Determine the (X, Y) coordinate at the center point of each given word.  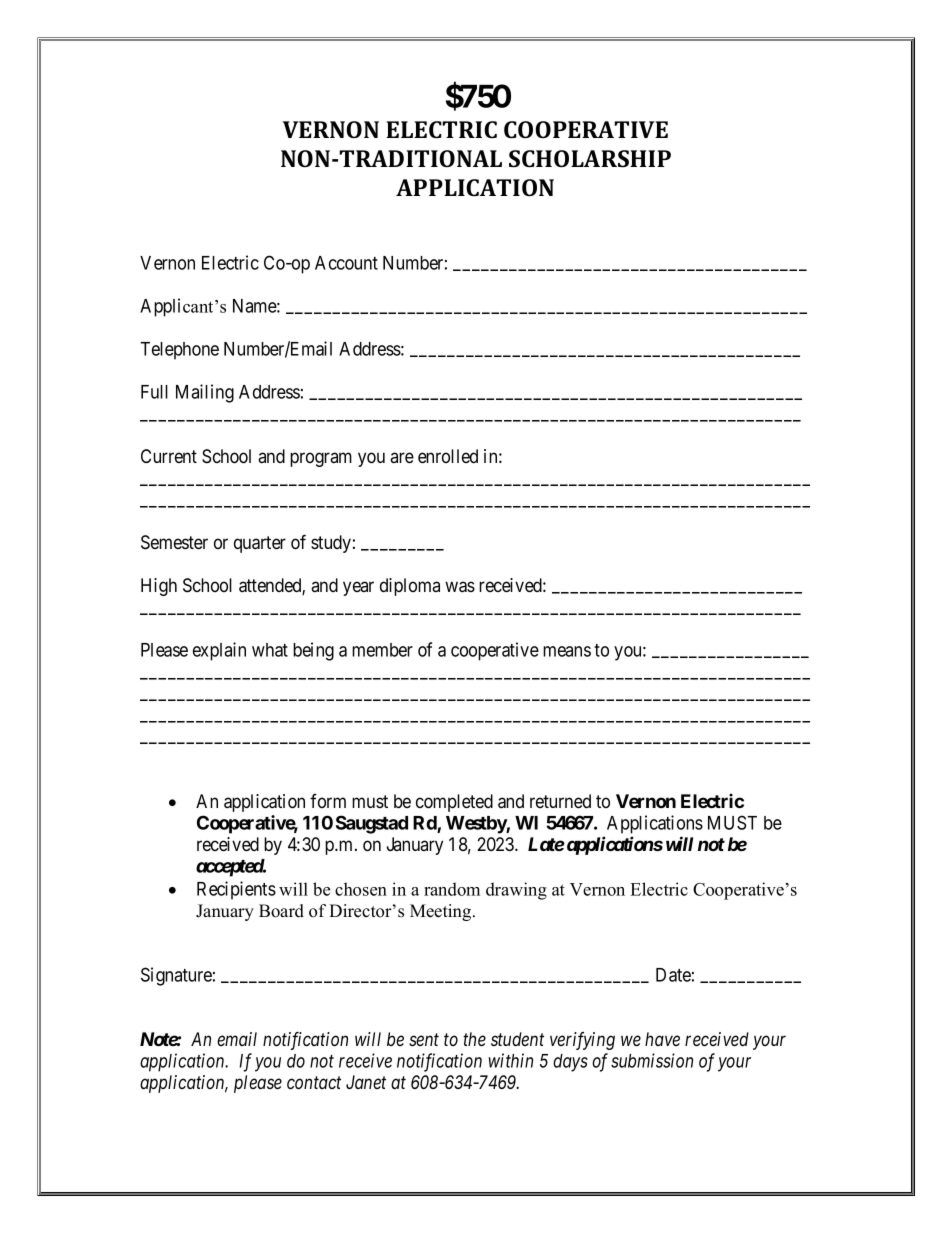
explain (219, 651)
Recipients (236, 890)
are (402, 457)
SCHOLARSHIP (590, 158)
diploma (410, 587)
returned (560, 801)
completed (454, 803)
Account (346, 263)
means (567, 651)
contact (314, 1082)
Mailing (205, 393)
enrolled (448, 456)
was (460, 587)
